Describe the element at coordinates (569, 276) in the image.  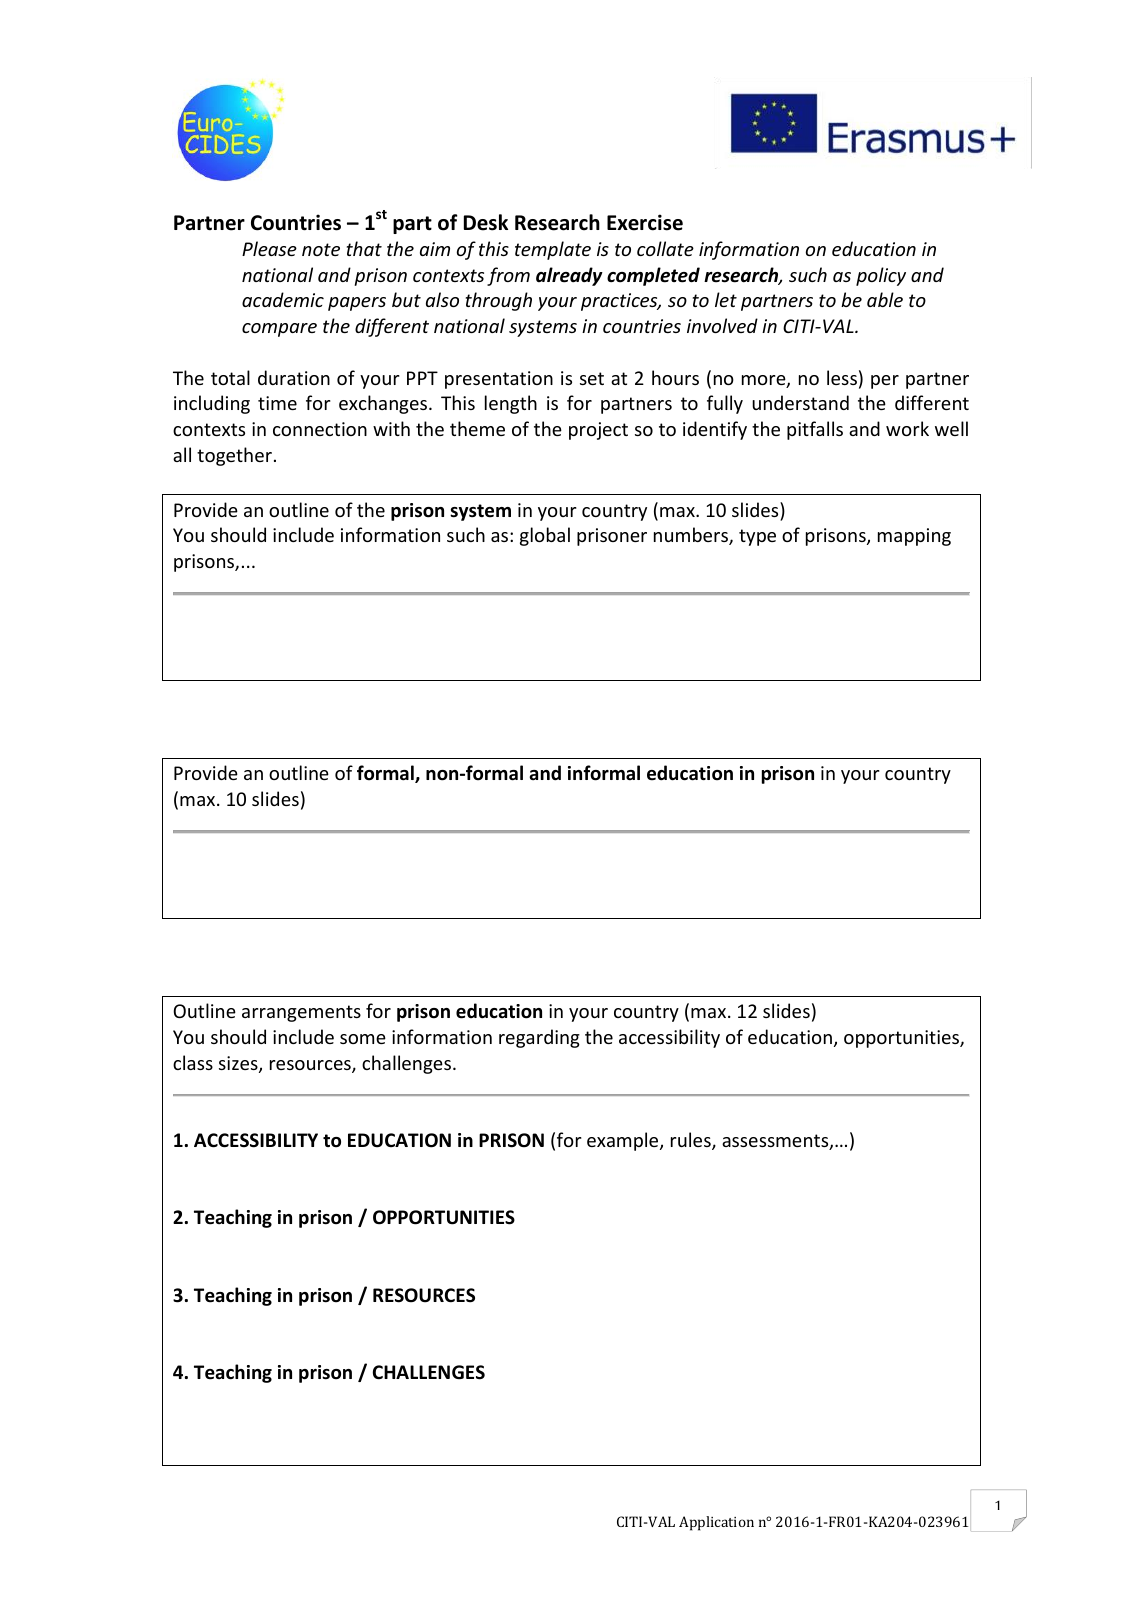
I see `already` at that location.
